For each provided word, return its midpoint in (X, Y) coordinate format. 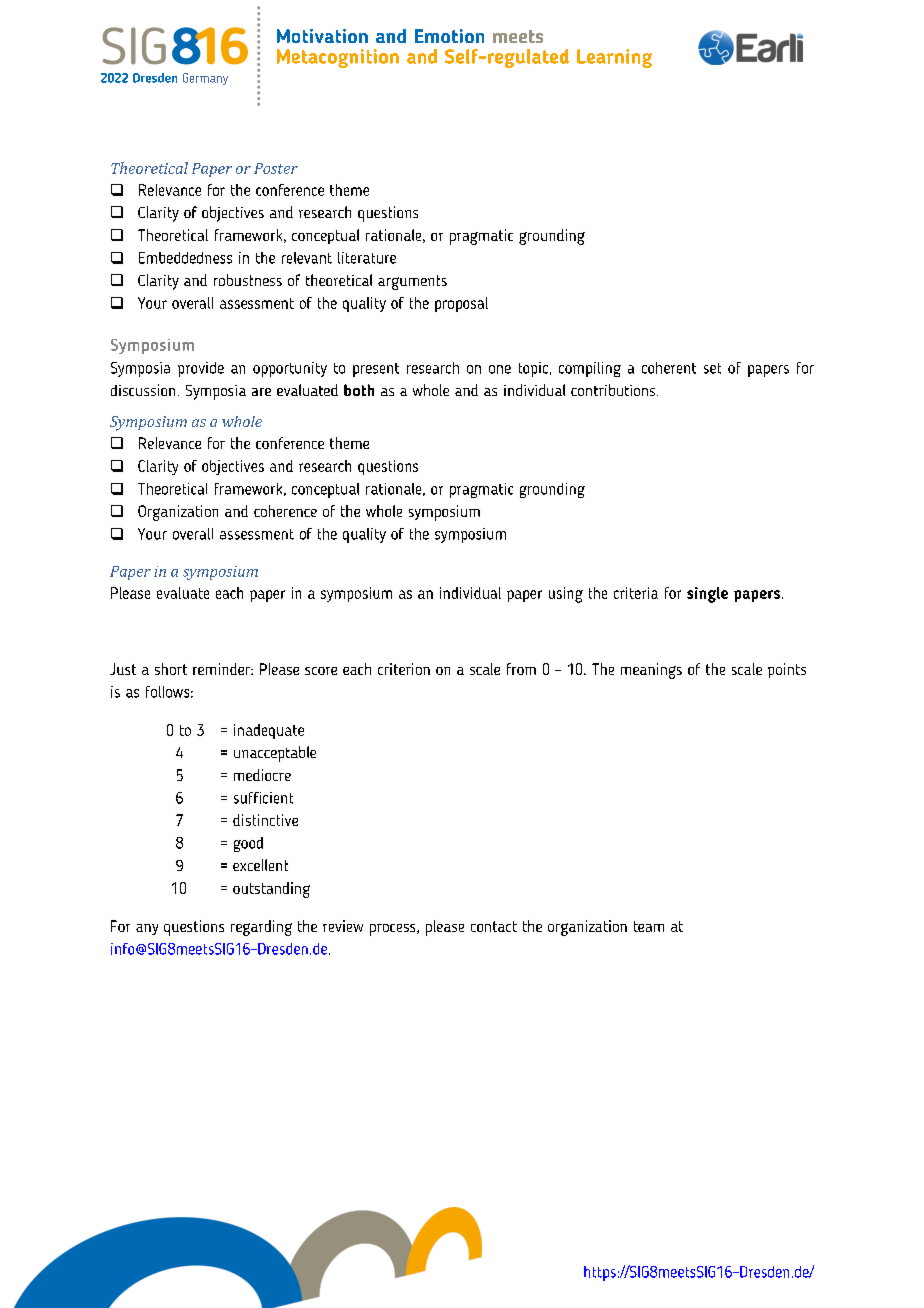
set (712, 368)
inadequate (269, 731)
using (566, 595)
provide (201, 369)
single (707, 595)
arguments (412, 282)
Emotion (449, 36)
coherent (669, 368)
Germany (205, 79)
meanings (651, 671)
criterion (404, 669)
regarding (261, 928)
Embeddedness (185, 258)
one (500, 369)
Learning (614, 58)
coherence (285, 511)
